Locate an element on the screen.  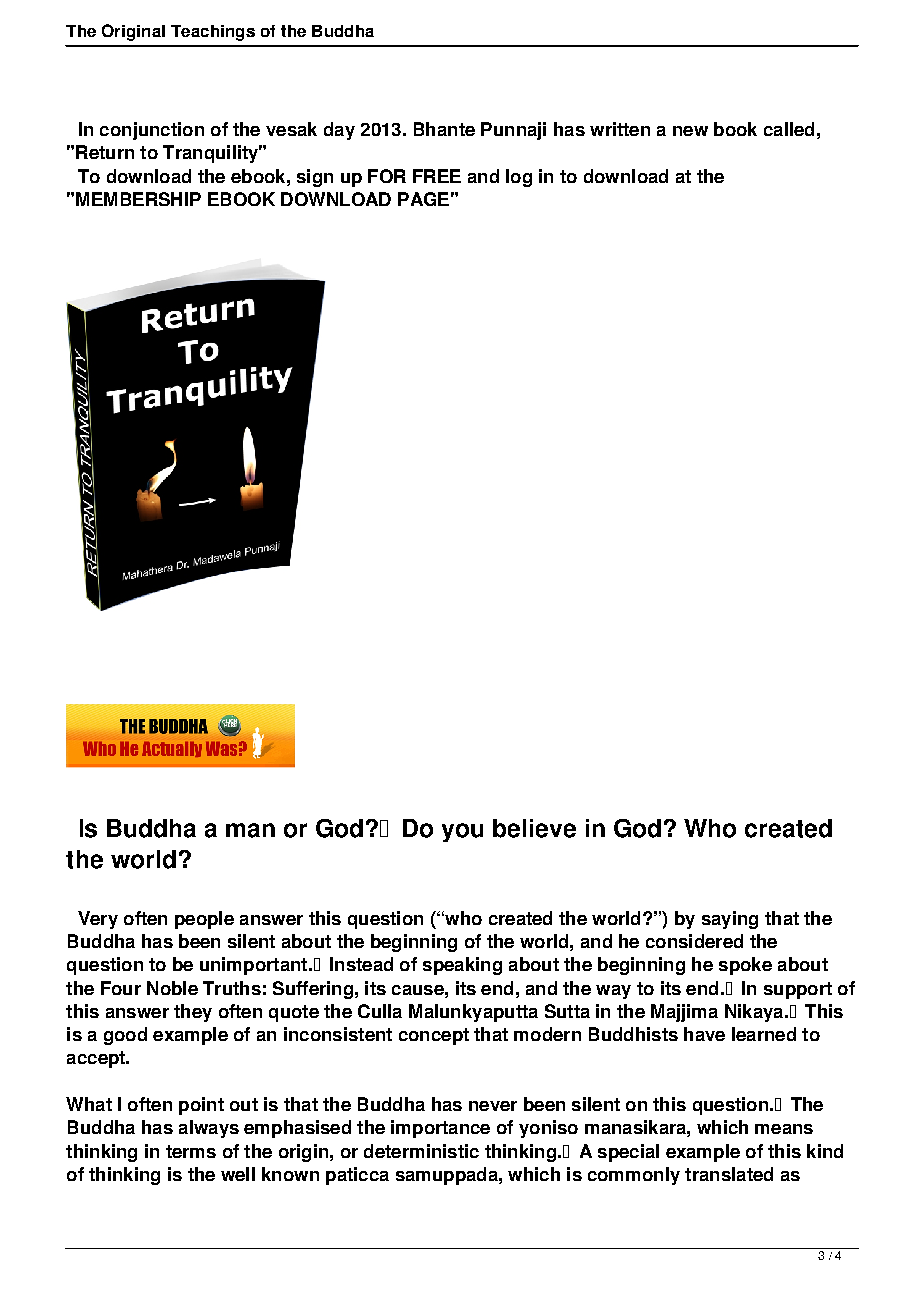
importance is located at coordinates (440, 1129).
